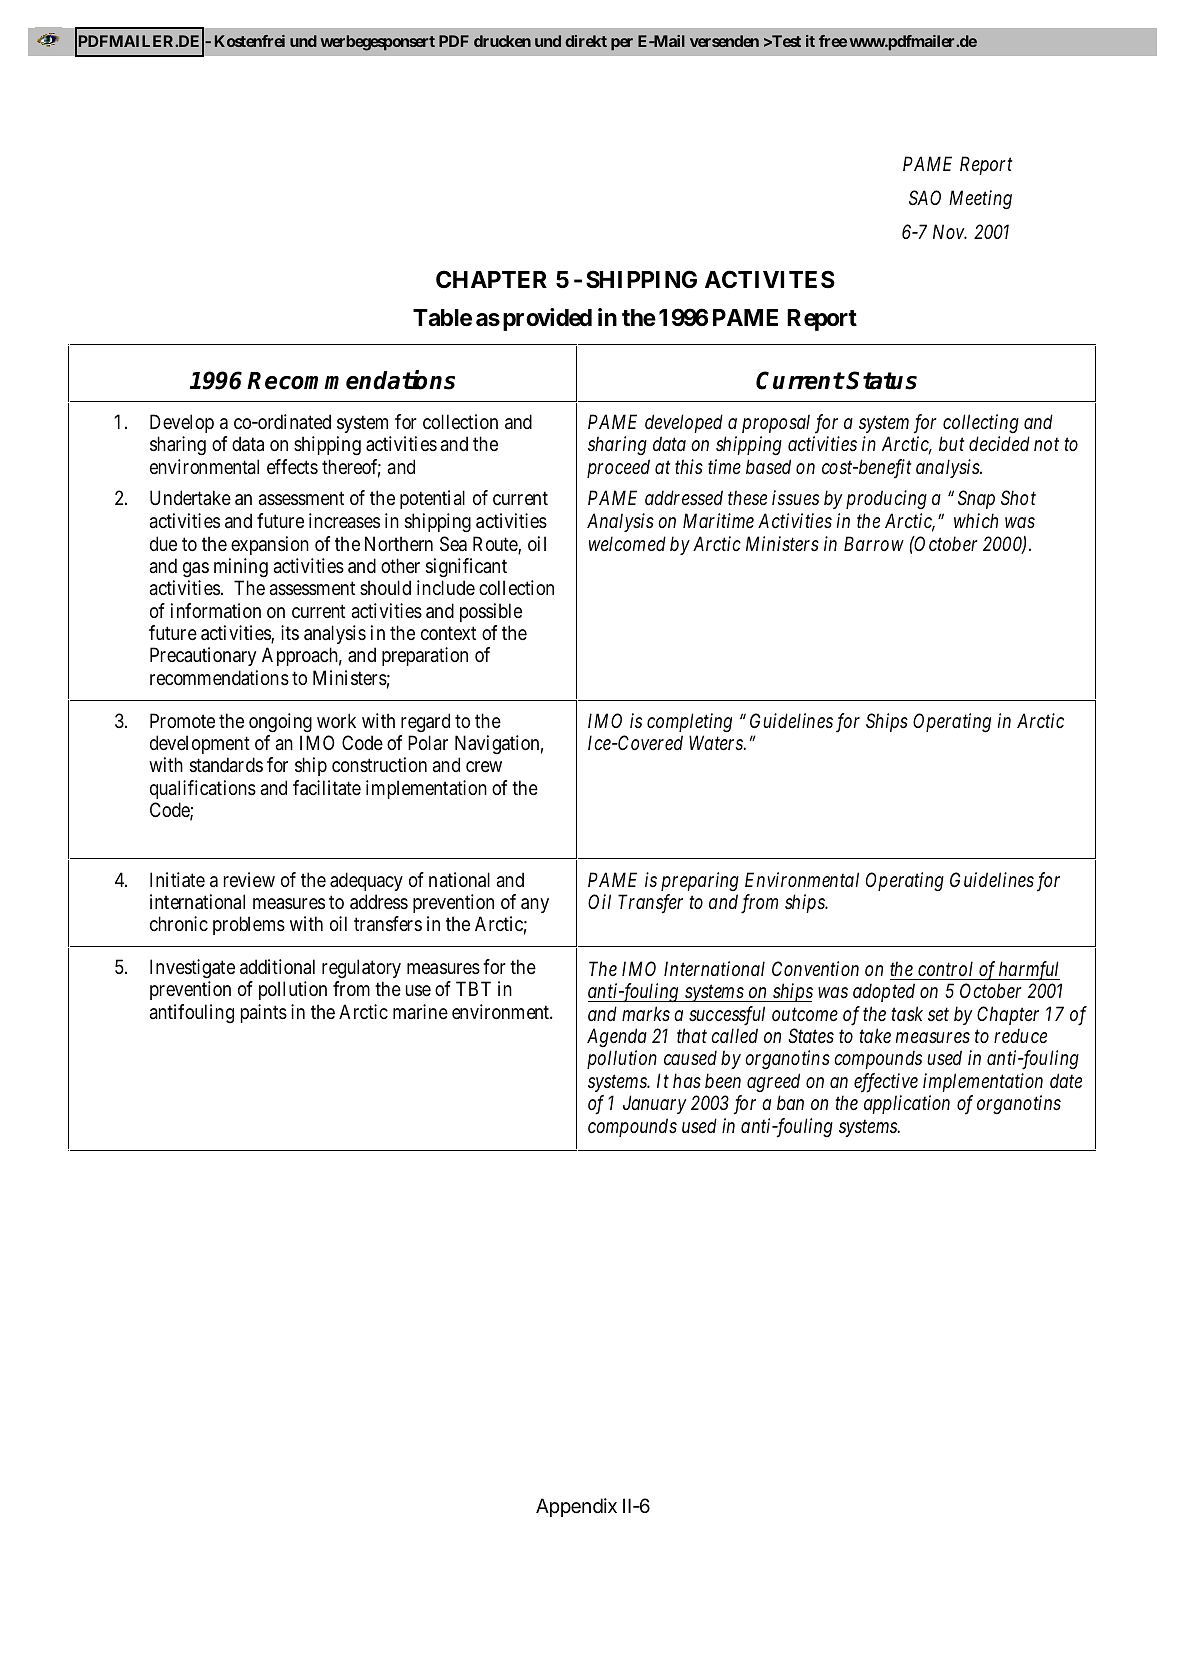  Describe the element at coordinates (907, 1104) in the page. I see `application` at that location.
